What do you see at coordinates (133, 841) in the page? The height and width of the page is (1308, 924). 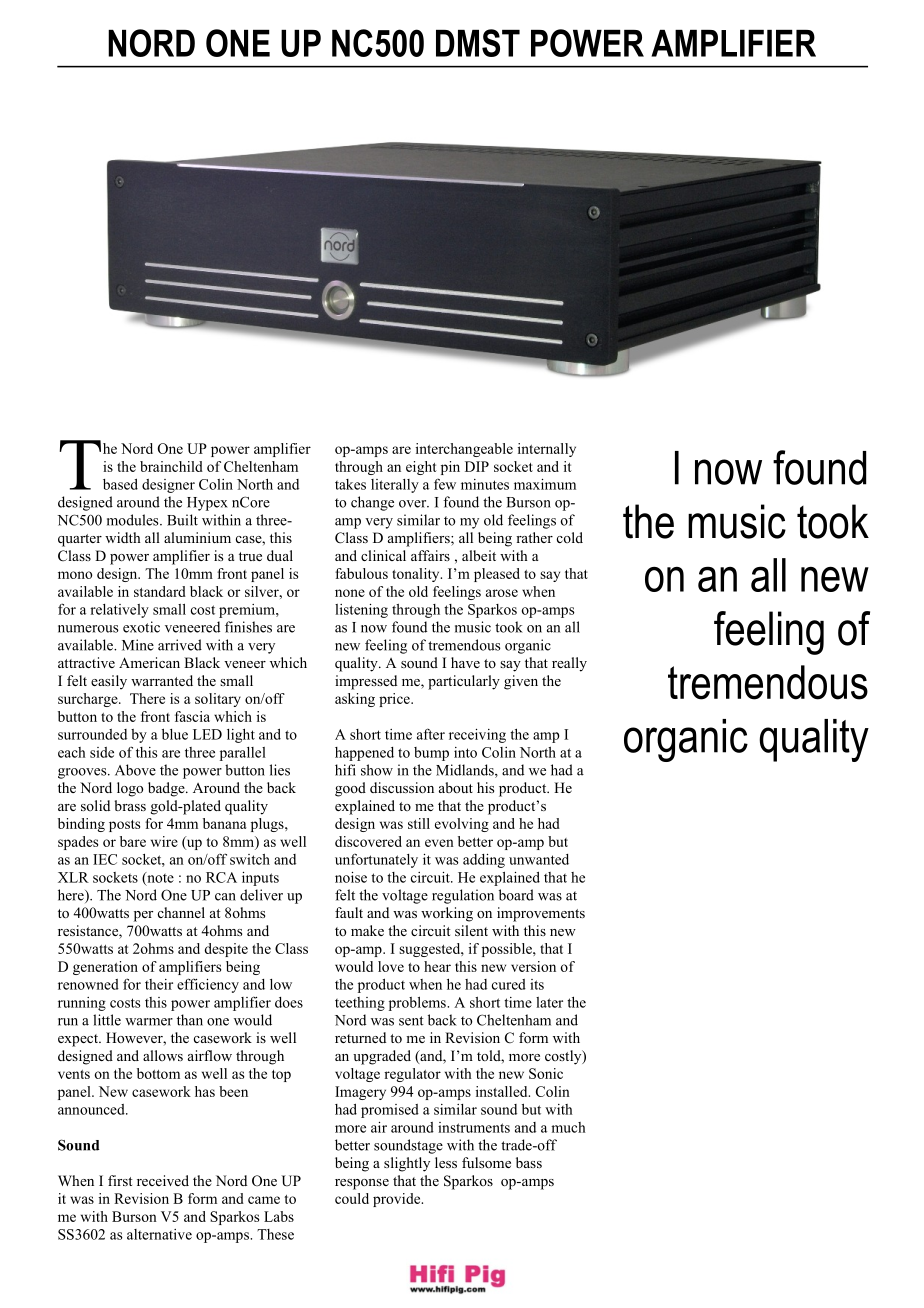 I see `bare` at bounding box center [133, 841].
